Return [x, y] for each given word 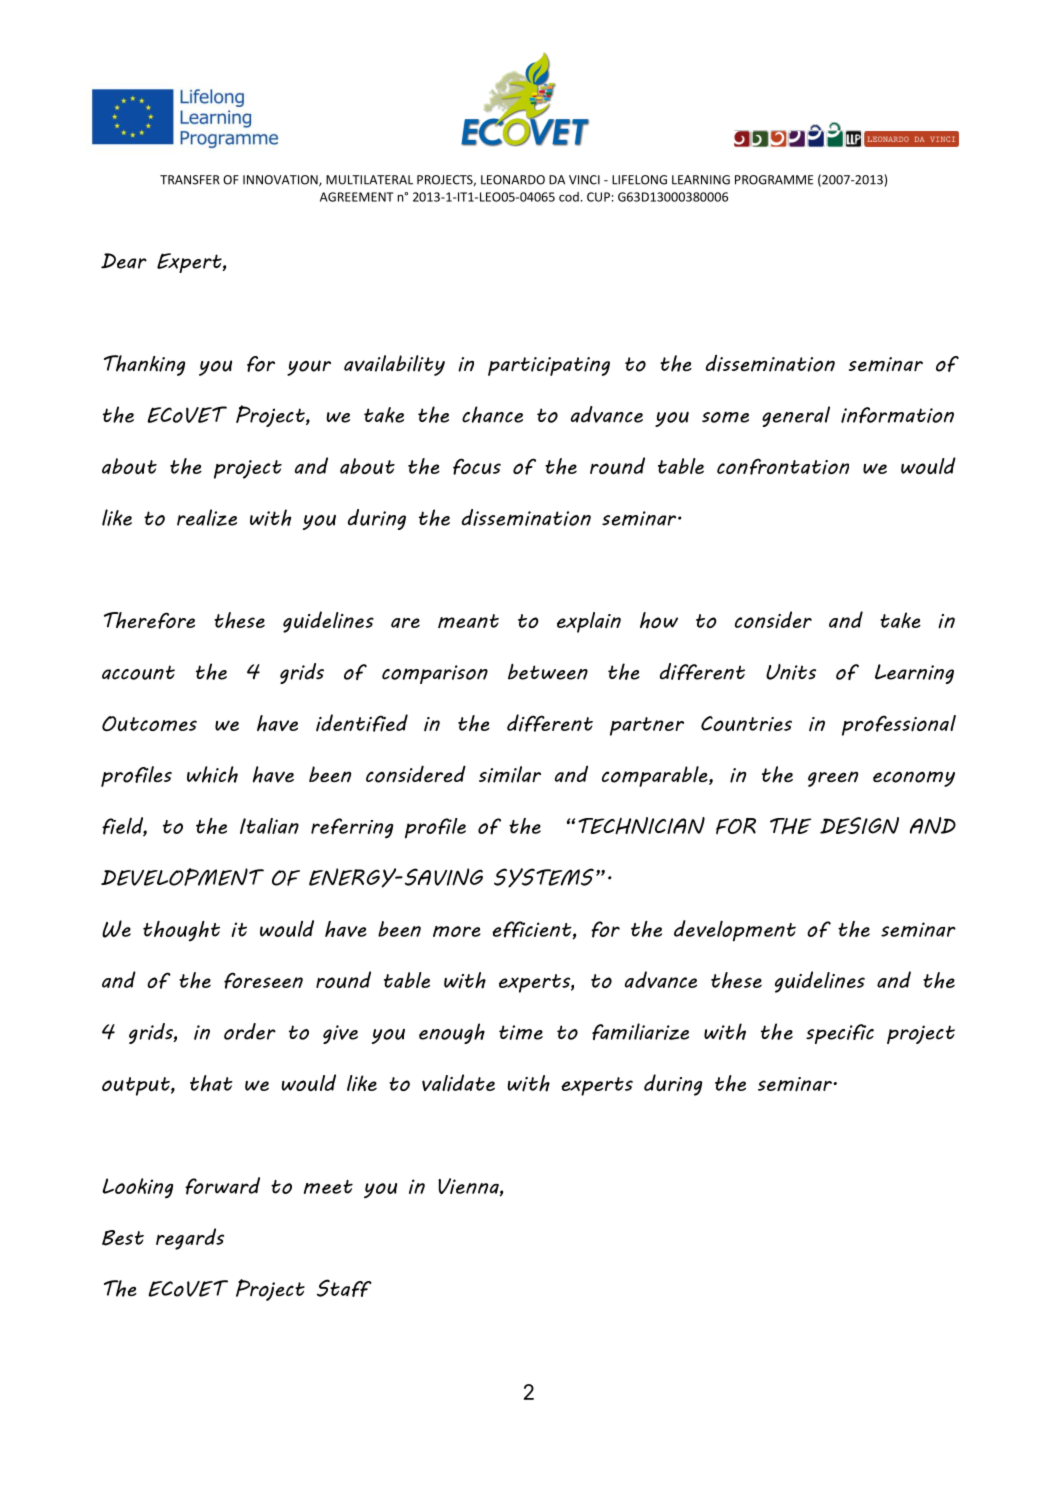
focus [477, 466]
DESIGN [859, 825]
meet [328, 1187]
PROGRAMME [774, 180]
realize [207, 517]
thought [181, 931]
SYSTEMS [544, 878]
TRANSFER [190, 180]
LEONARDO [513, 180]
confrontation [783, 466]
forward [222, 1186]
